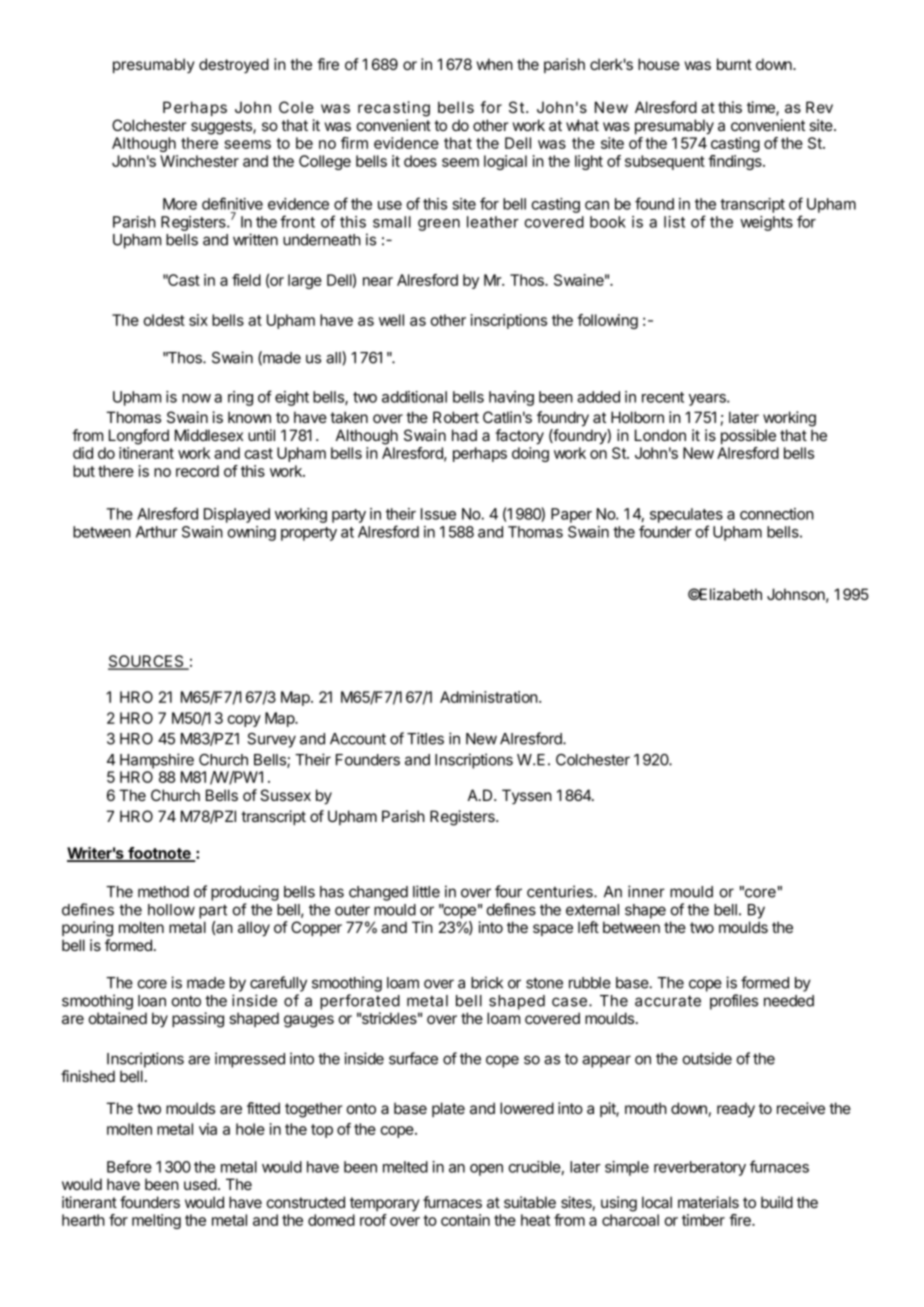 Image resolution: width=924 pixels, height=1307 pixels. Describe the element at coordinates (405, 1167) in the screenshot. I see `melted` at that location.
